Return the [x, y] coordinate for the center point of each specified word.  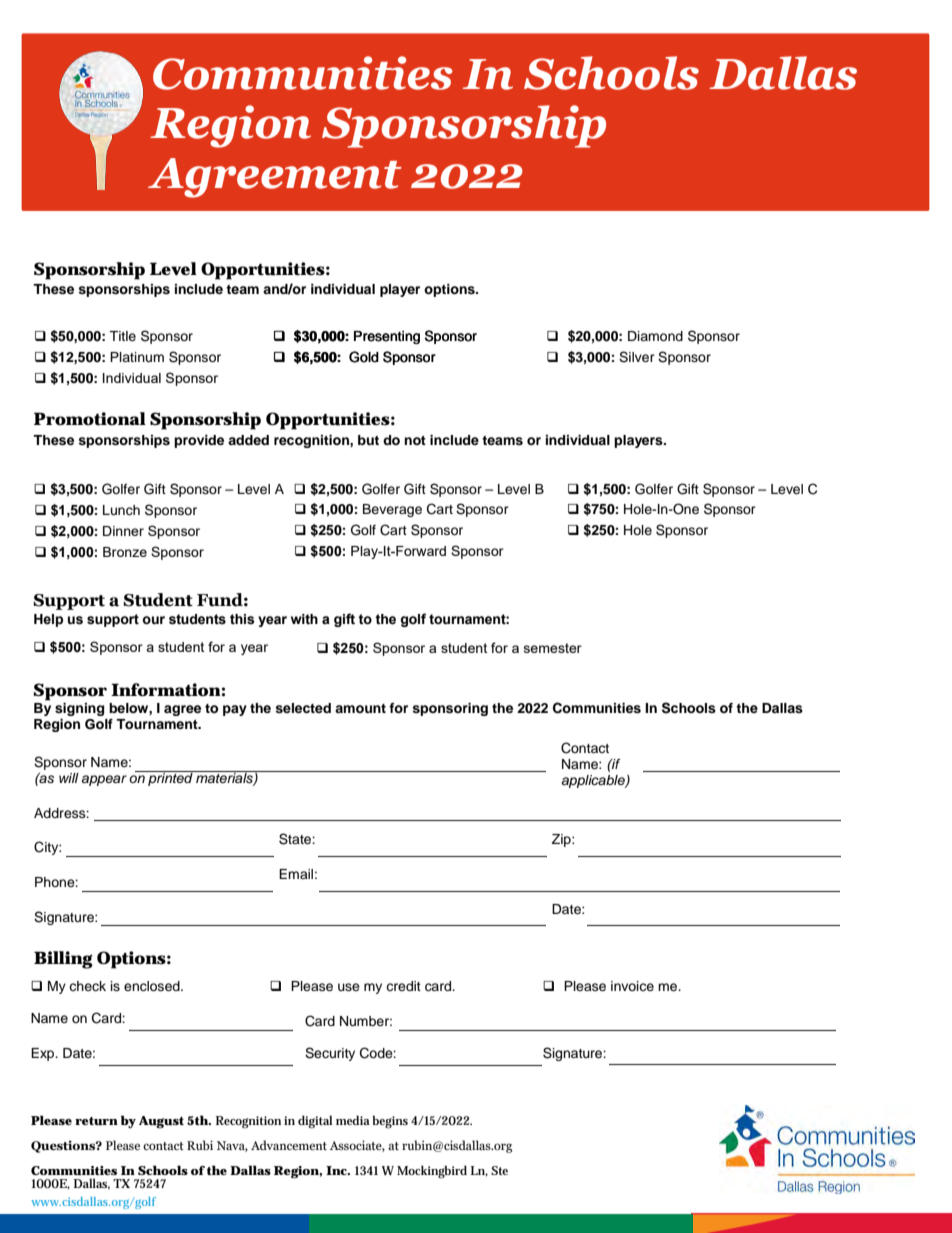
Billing [63, 960]
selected [303, 708]
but [368, 440]
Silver [637, 357]
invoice [632, 986]
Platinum [137, 357]
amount [360, 708]
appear [104, 780]
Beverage [392, 510]
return [96, 1121]
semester [553, 648]
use [349, 987]
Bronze [125, 552]
